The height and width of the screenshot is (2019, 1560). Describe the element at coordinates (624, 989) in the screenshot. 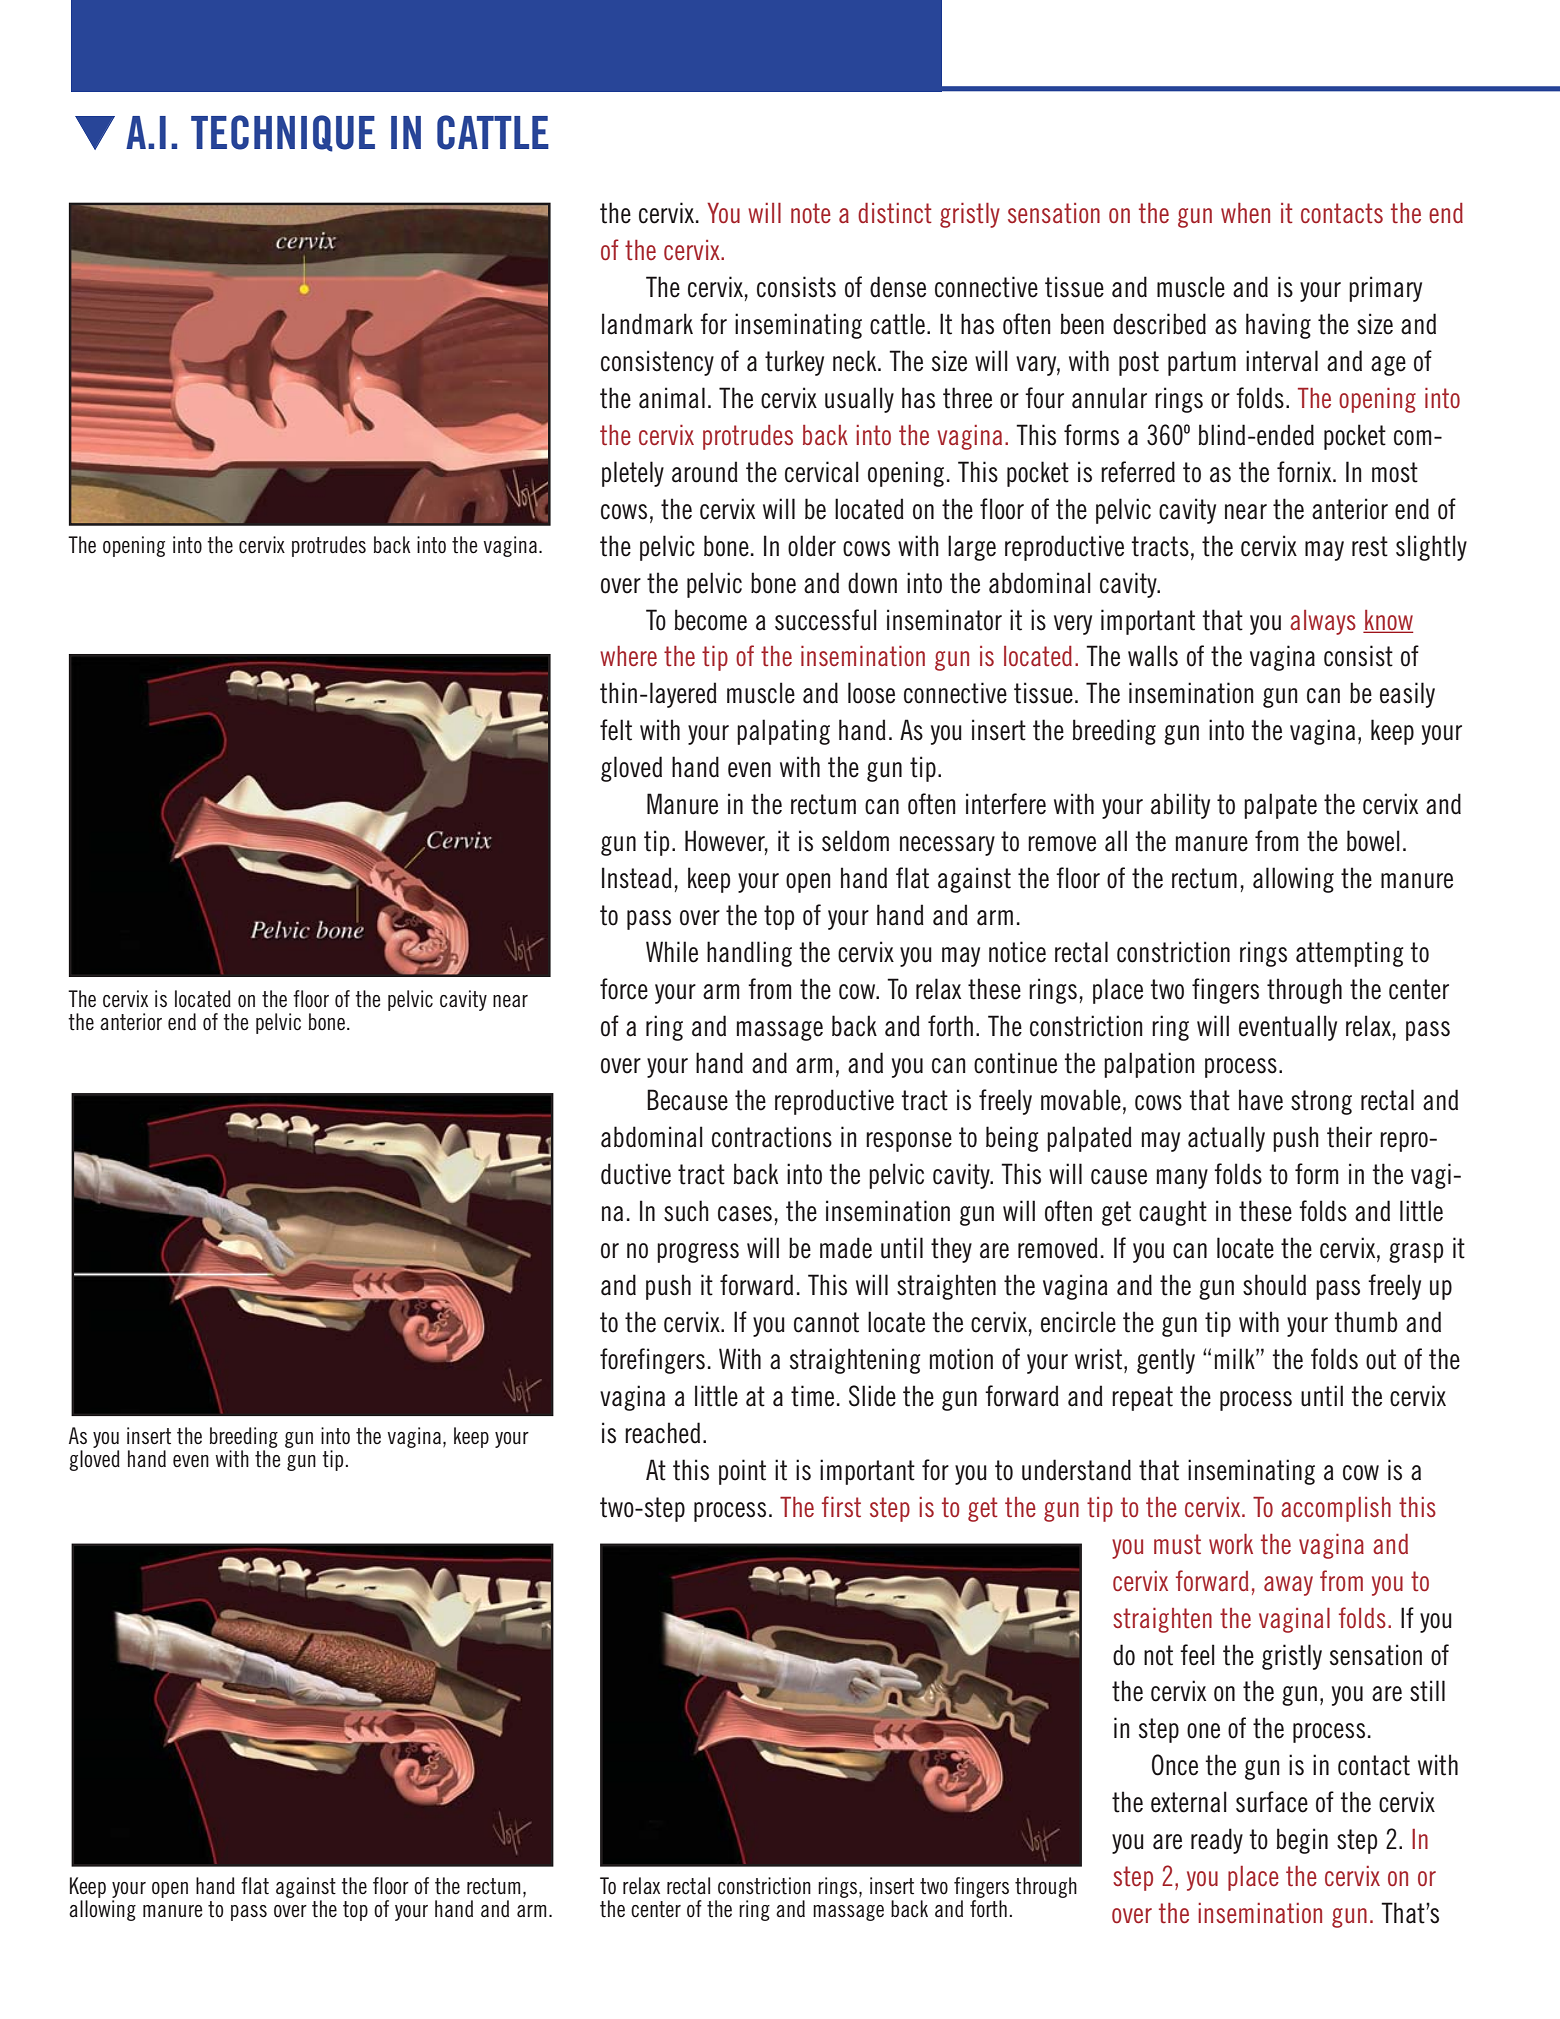

I see `force` at that location.
